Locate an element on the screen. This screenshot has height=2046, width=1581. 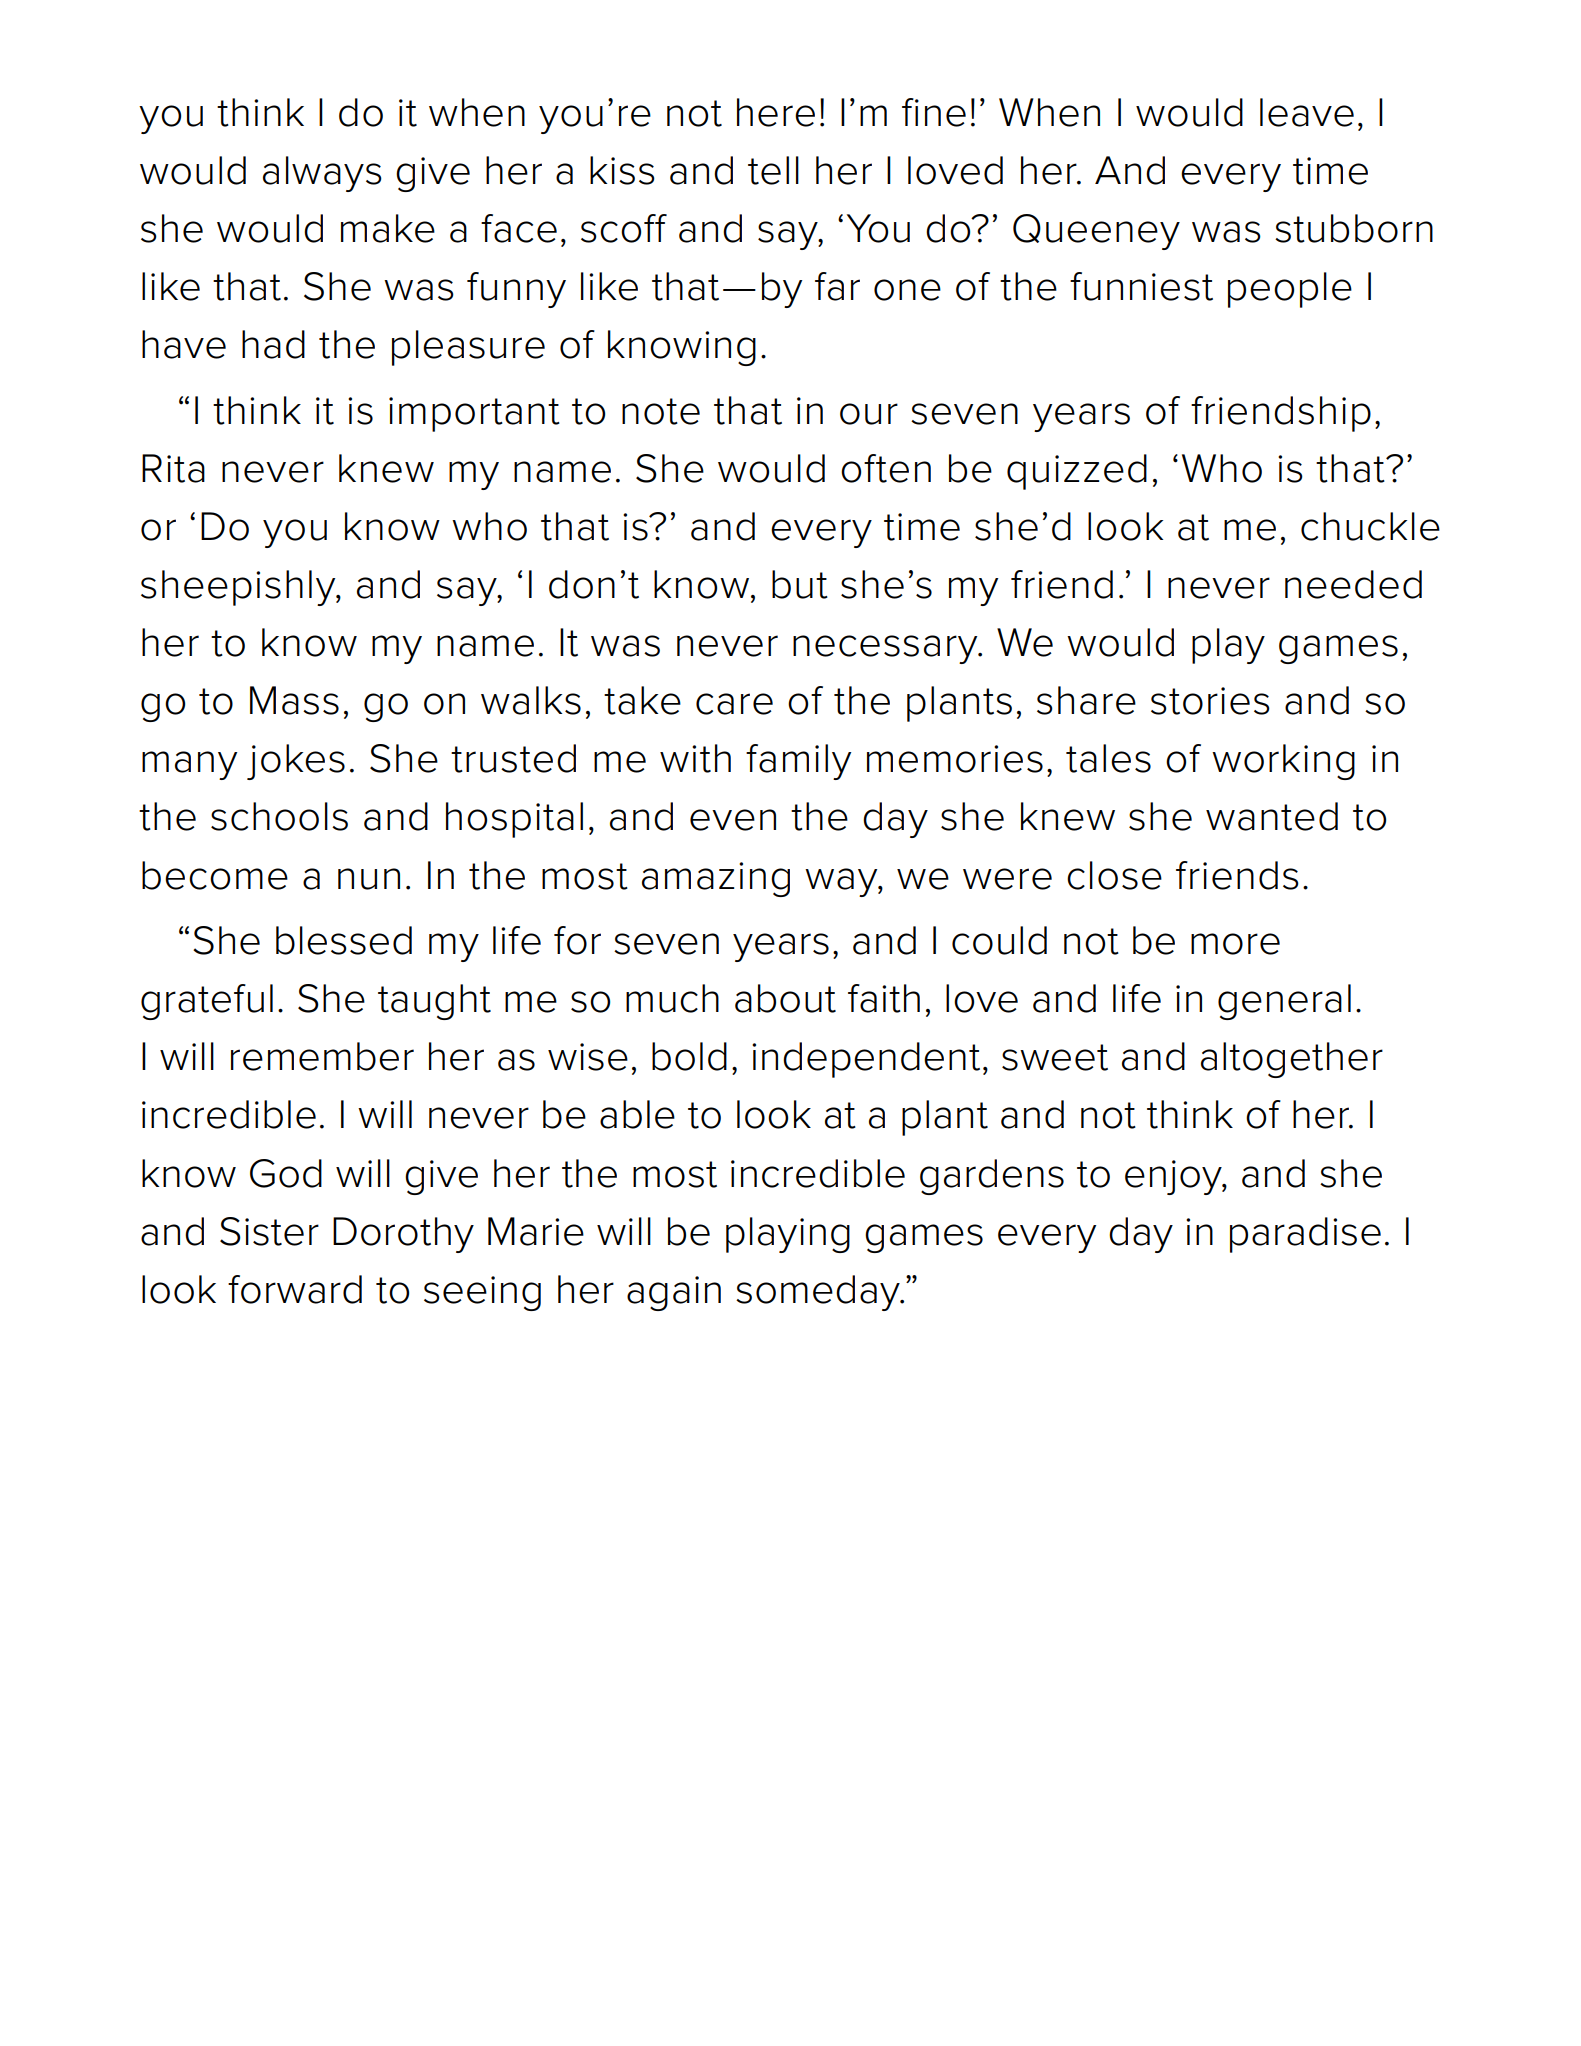
forward is located at coordinates (295, 1289).
